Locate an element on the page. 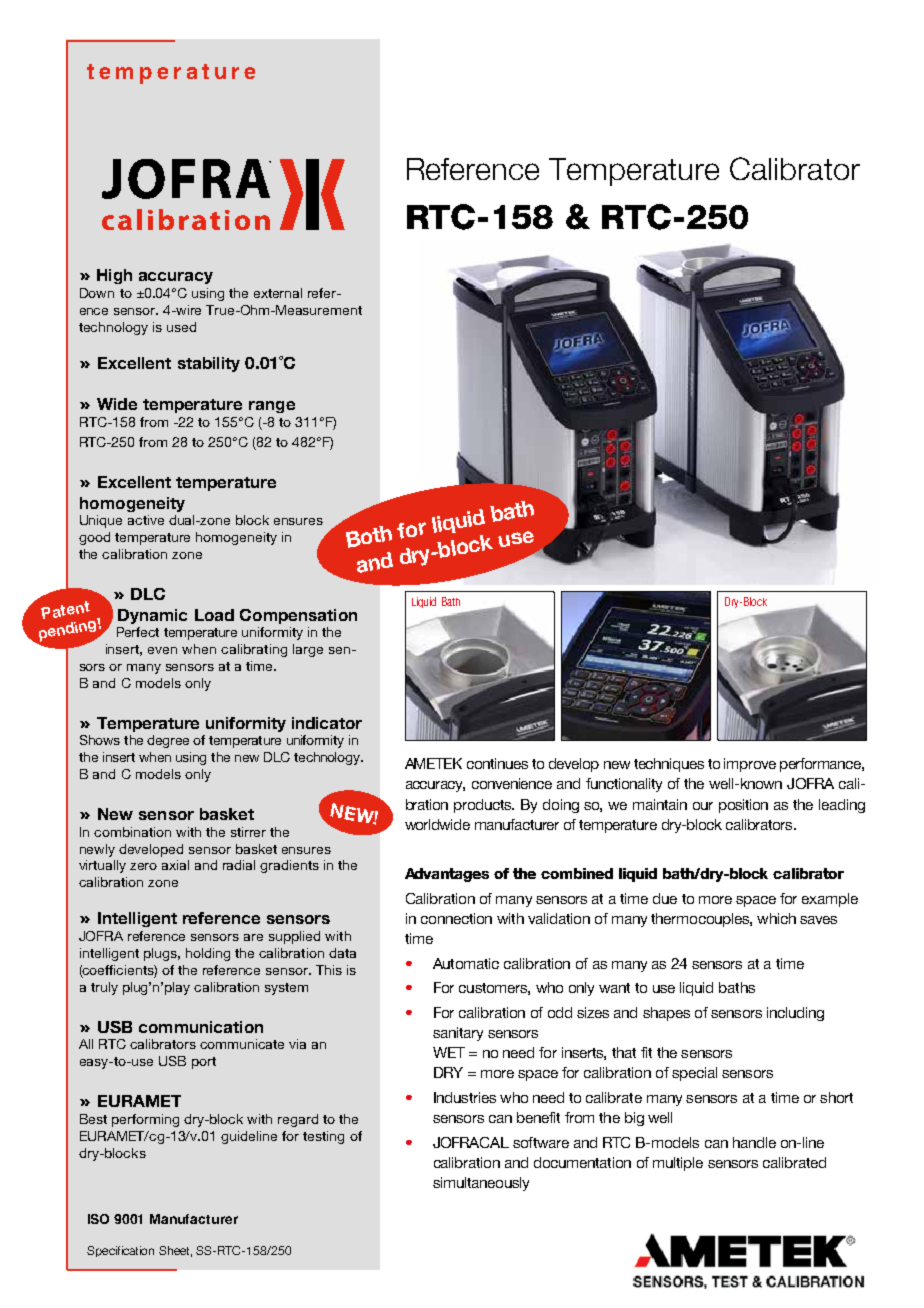  continues is located at coordinates (497, 763).
